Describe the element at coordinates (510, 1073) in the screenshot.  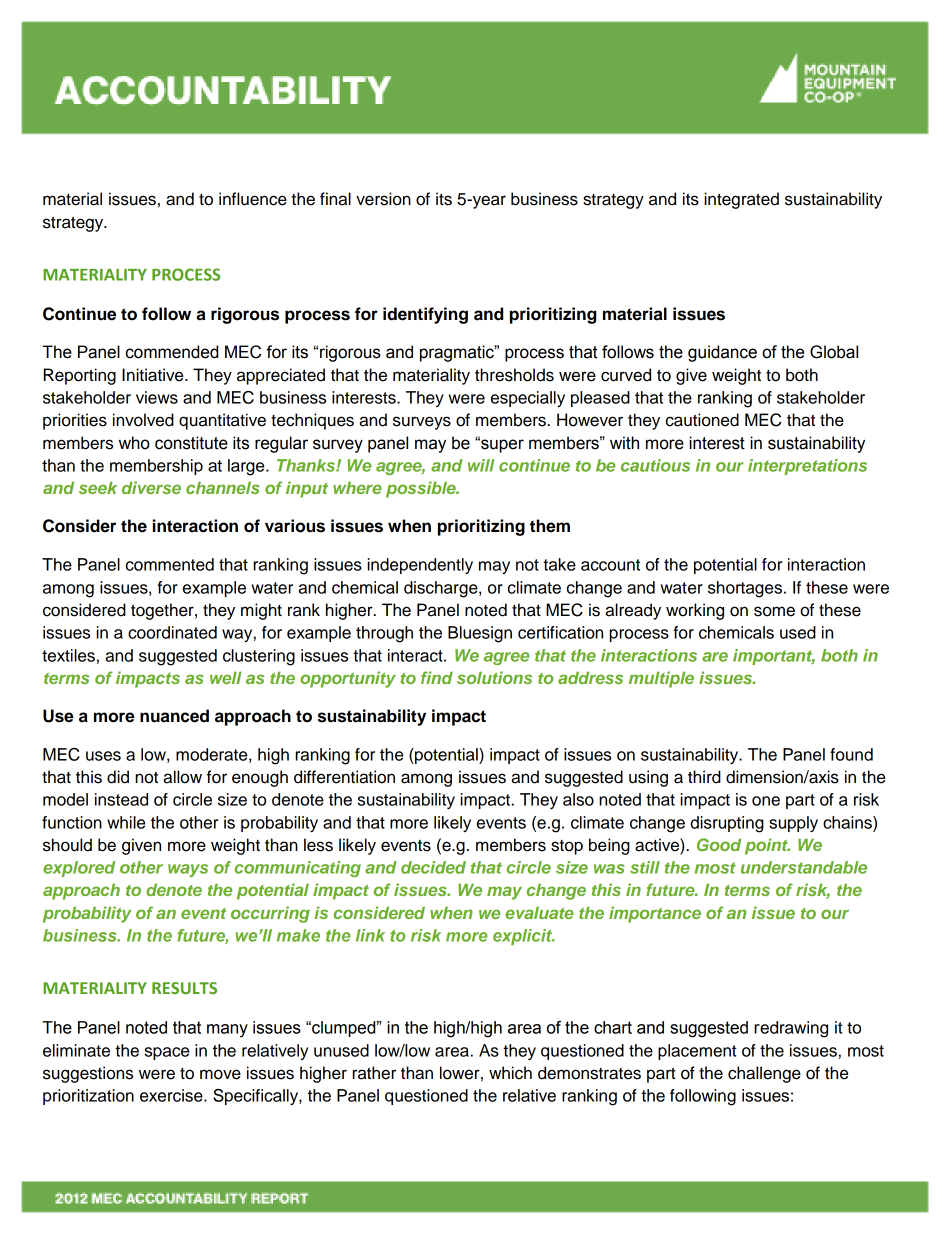
I see `which` at that location.
